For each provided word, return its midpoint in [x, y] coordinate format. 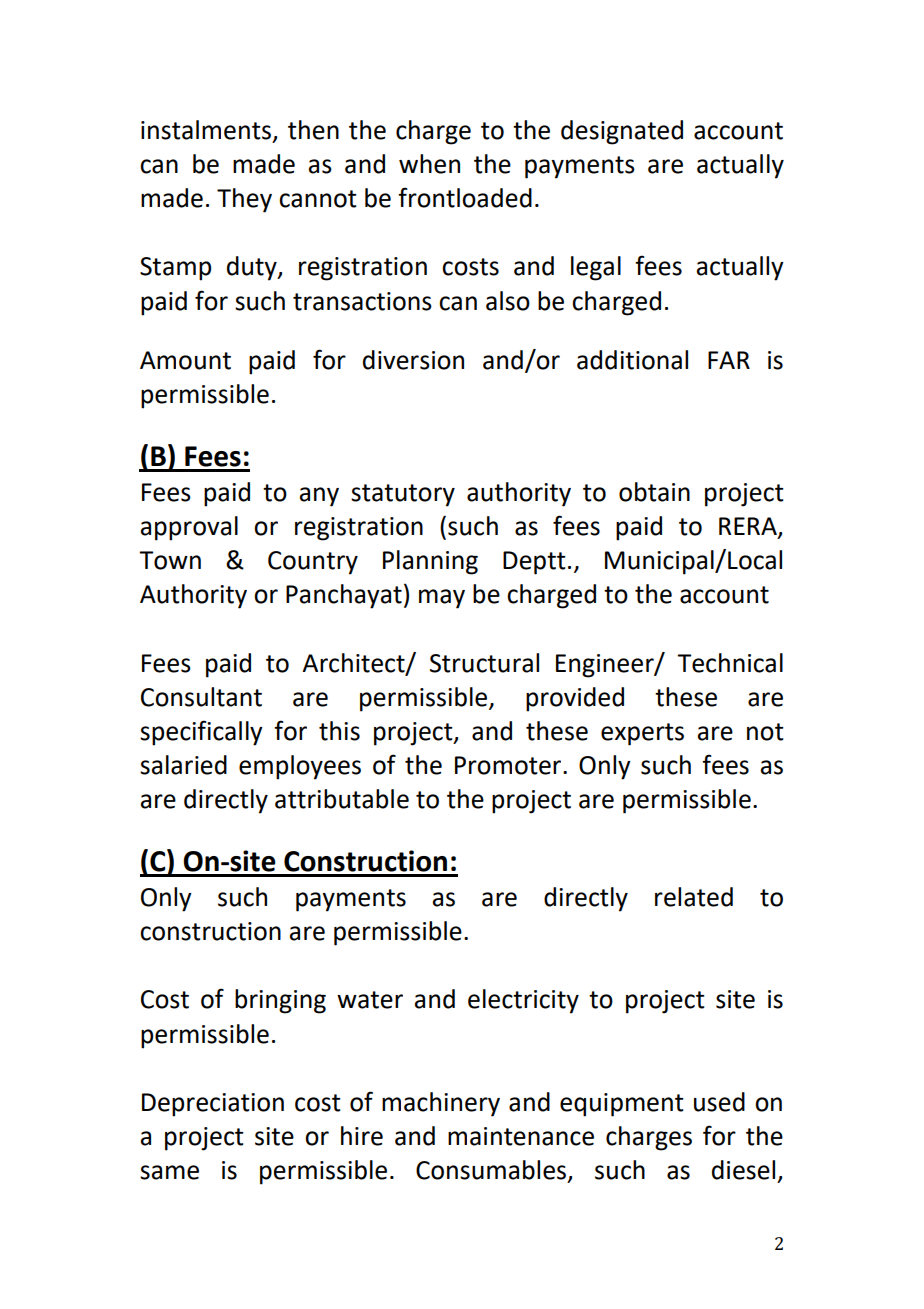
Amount [185, 360]
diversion [413, 360]
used [719, 1102]
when [429, 164]
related [694, 897]
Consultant [201, 697]
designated [622, 132]
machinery [441, 1104]
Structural [484, 663]
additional [632, 360]
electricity [523, 1001]
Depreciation [213, 1105]
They [244, 200]
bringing [280, 1001]
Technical [730, 663]
